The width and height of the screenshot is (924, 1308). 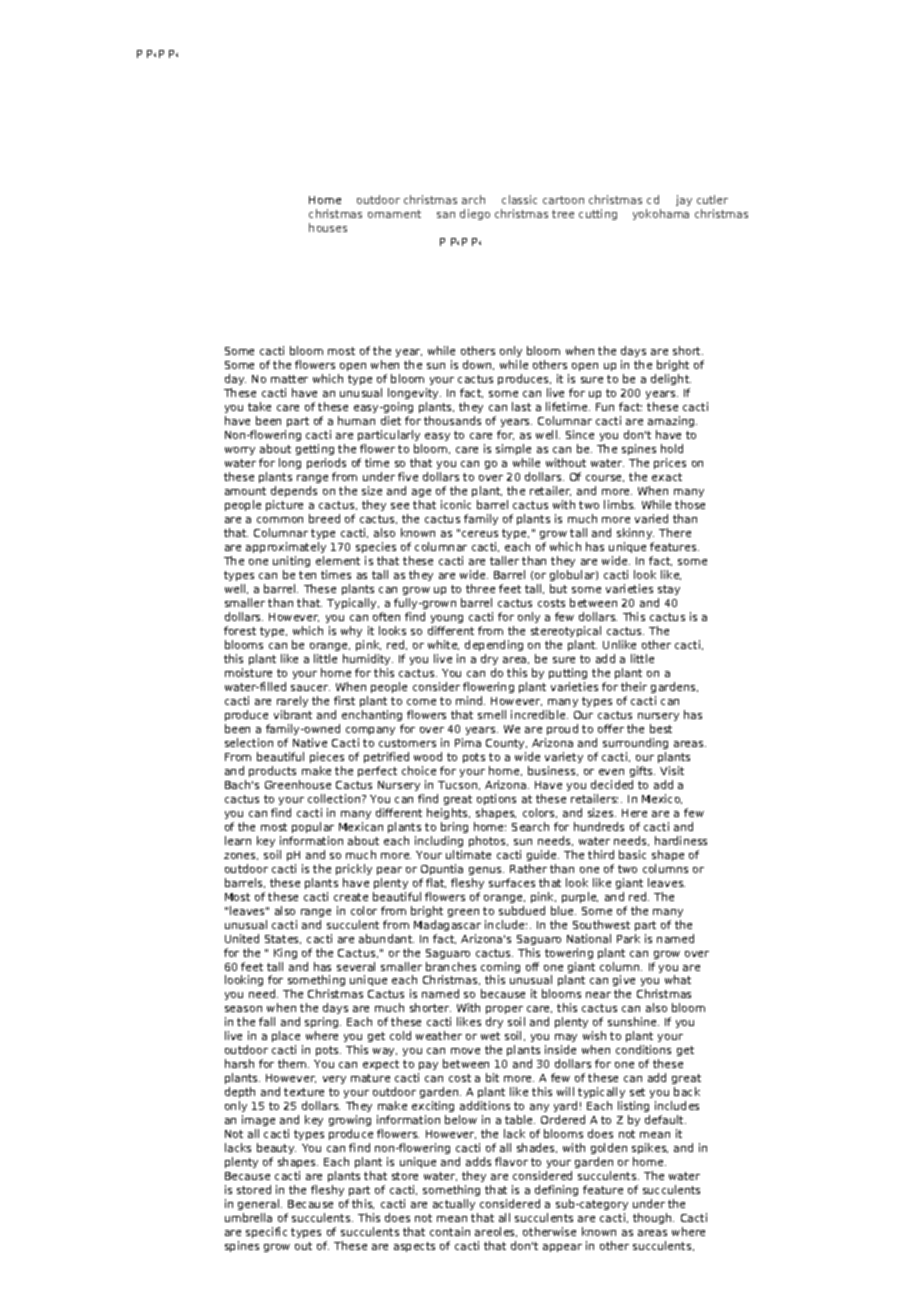 What do you see at coordinates (328, 227) in the screenshot?
I see `houses` at bounding box center [328, 227].
